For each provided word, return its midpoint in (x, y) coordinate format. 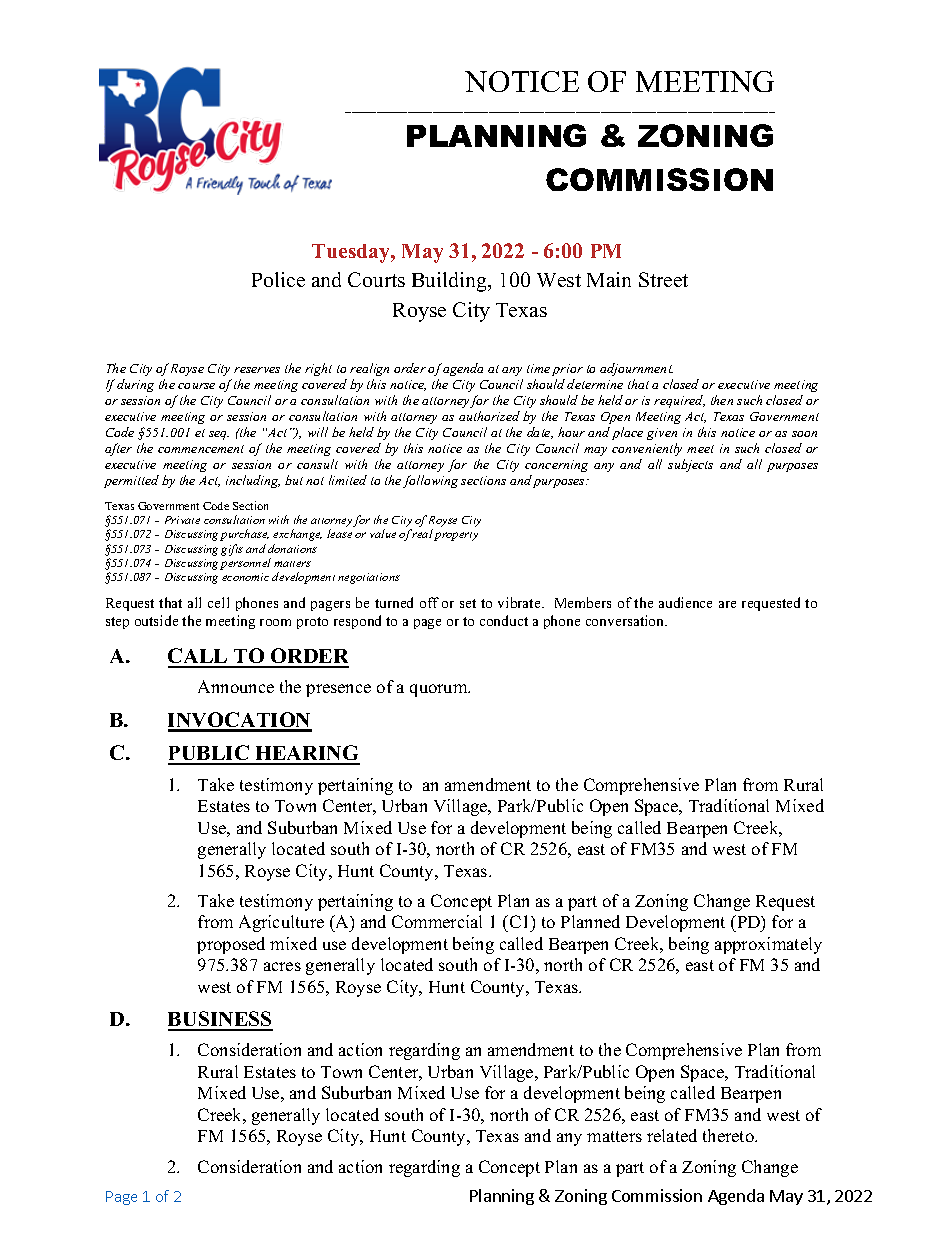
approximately (768, 945)
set (468, 603)
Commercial (437, 921)
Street (663, 279)
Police (278, 279)
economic (245, 577)
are (727, 604)
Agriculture (281, 923)
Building (451, 282)
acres (282, 966)
